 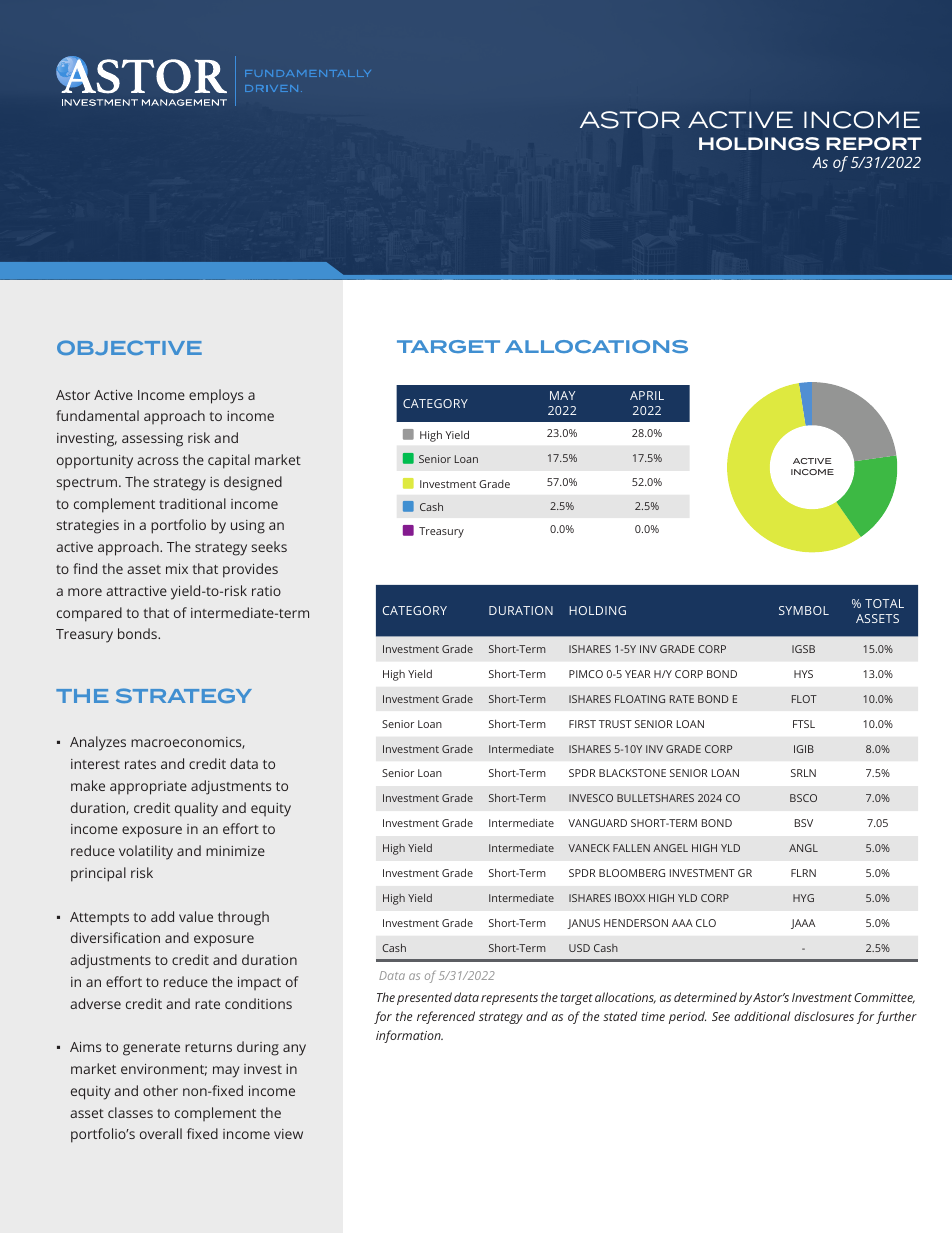 What do you see at coordinates (409, 1036) in the screenshot?
I see `information` at bounding box center [409, 1036].
